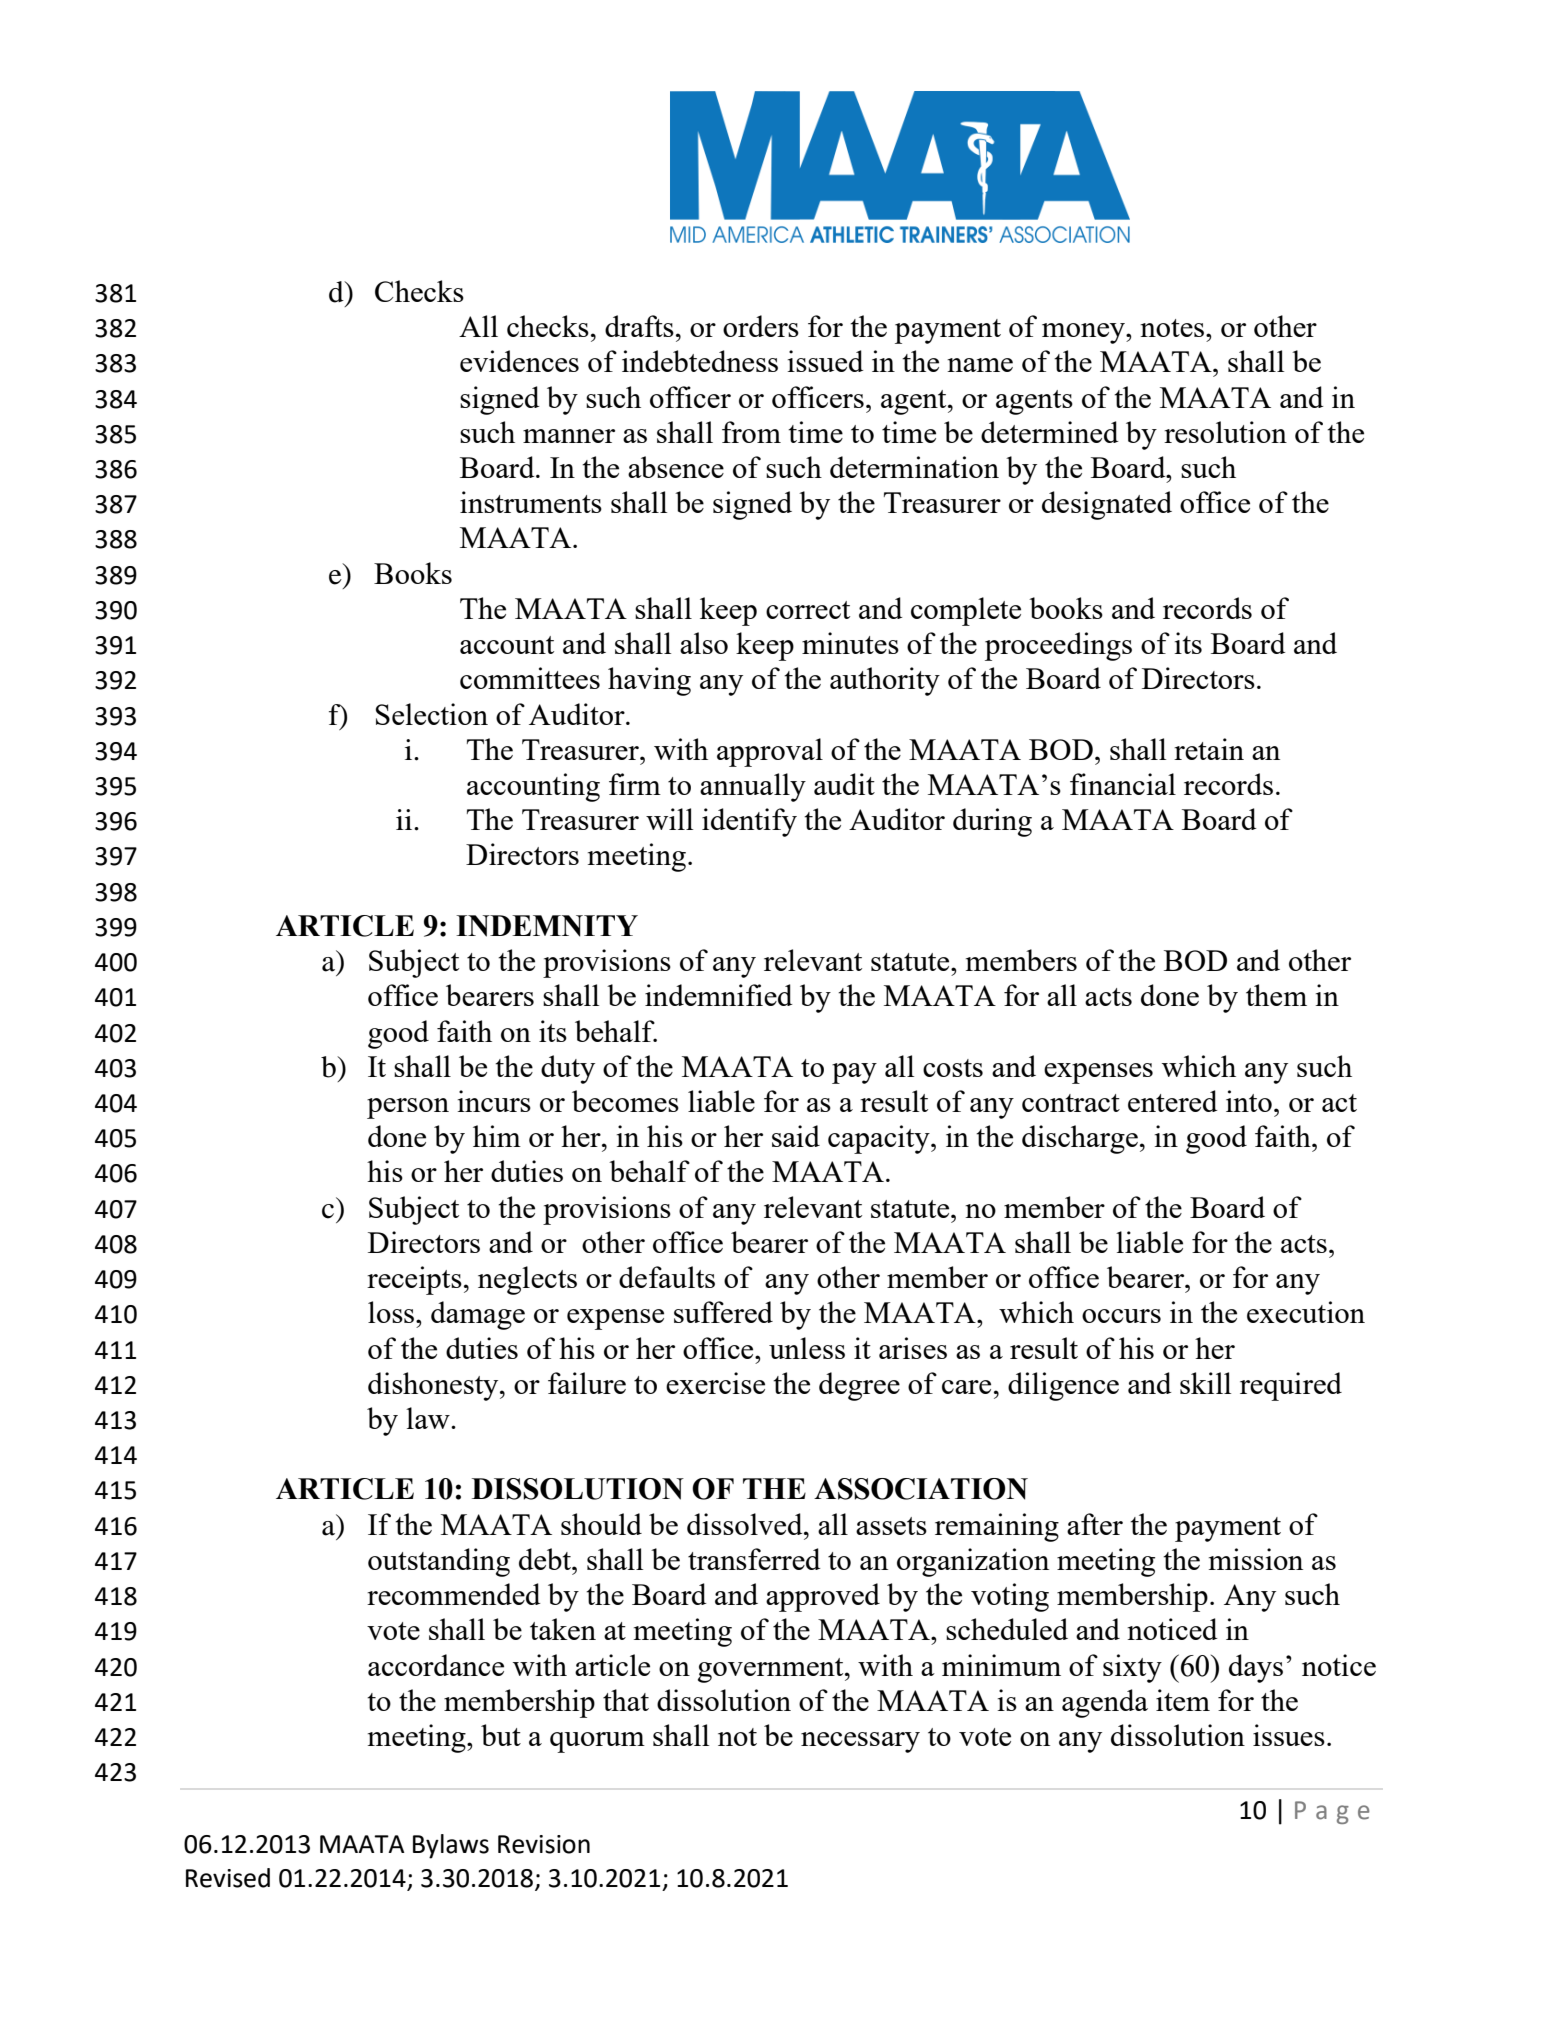 The width and height of the page is (1562, 2021). What do you see at coordinates (451, 1846) in the page?
I see `Bylaws` at bounding box center [451, 1846].
